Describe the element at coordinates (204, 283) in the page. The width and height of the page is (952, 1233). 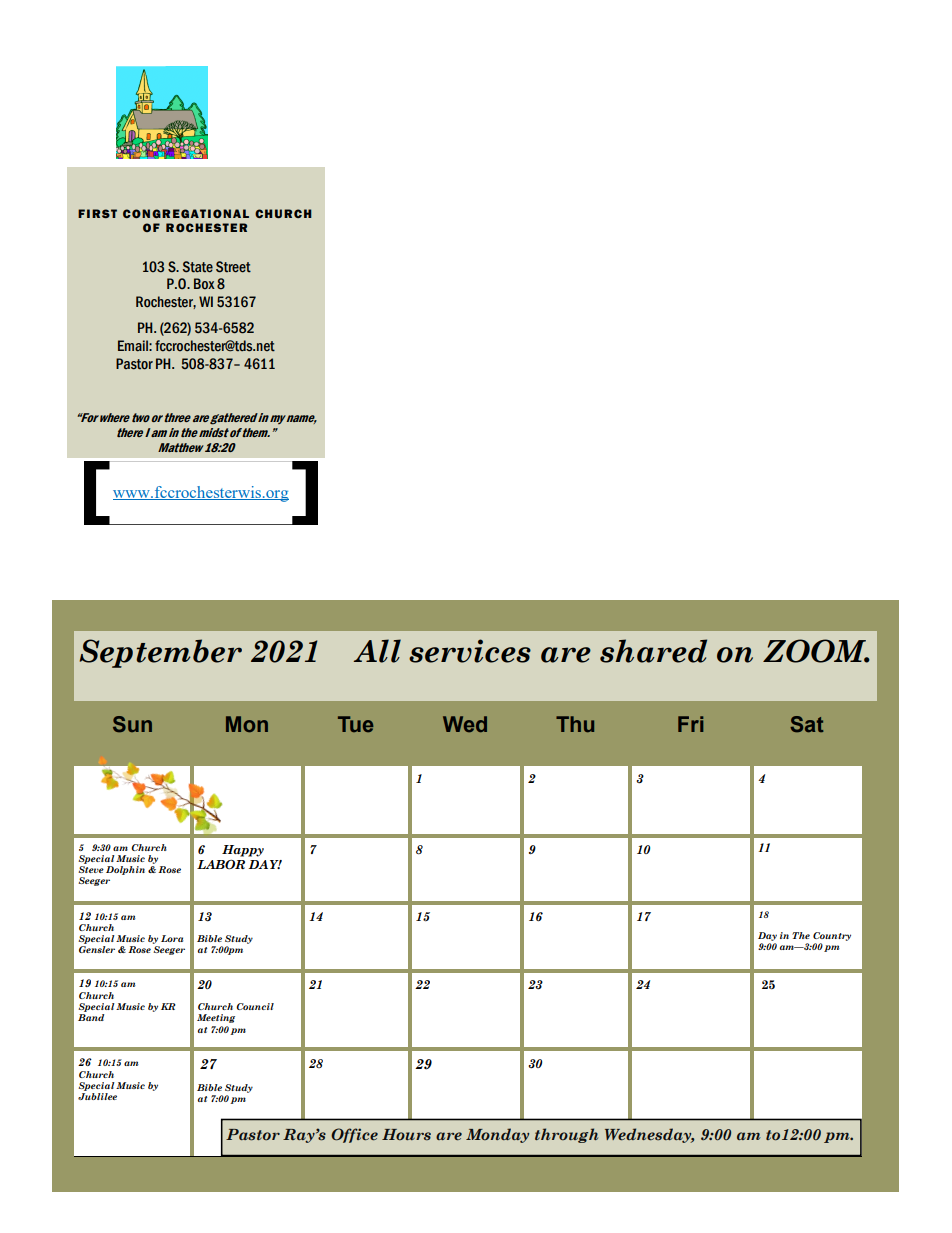
I see `Box` at that location.
